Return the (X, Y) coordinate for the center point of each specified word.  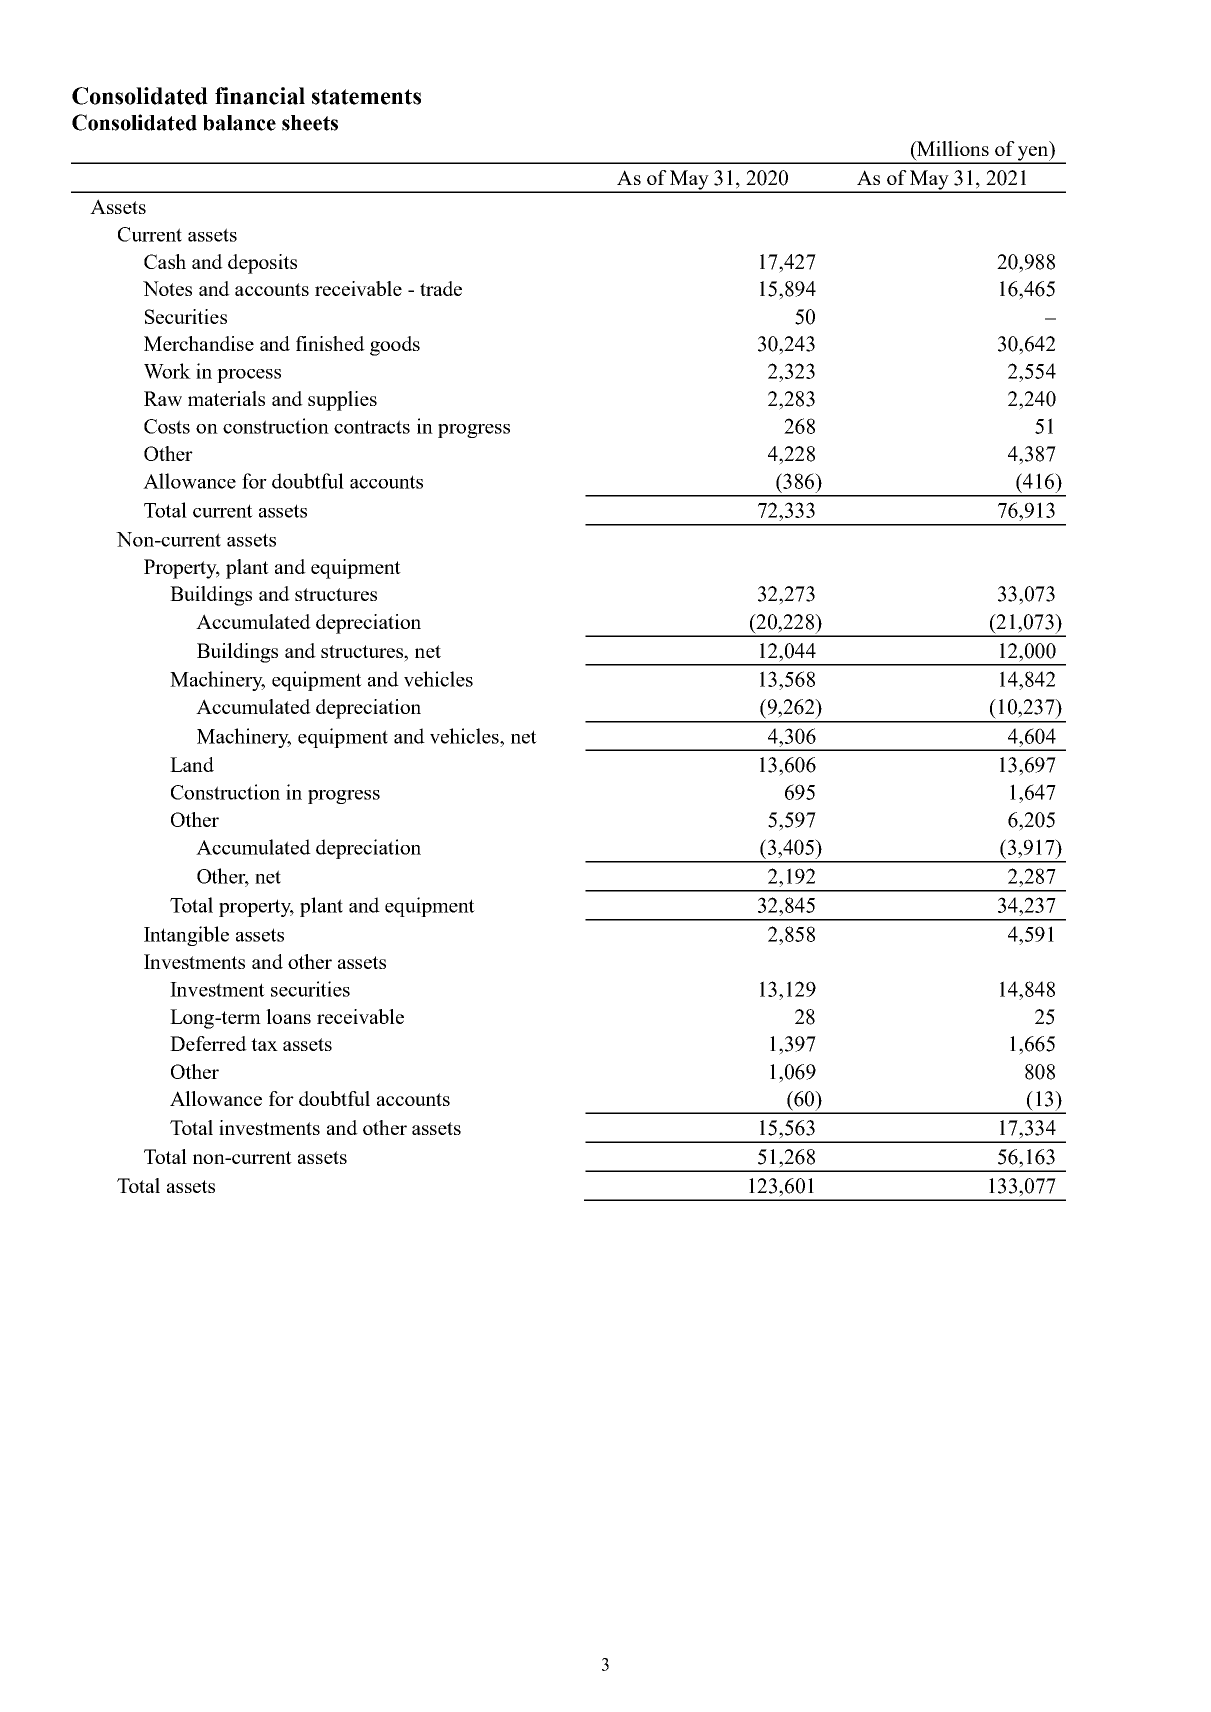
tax (264, 1044)
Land (192, 764)
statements (366, 97)
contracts (372, 427)
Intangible (186, 936)
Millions (952, 148)
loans (288, 1016)
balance (239, 123)
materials (226, 398)
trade (441, 288)
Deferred (208, 1043)
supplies (342, 401)
